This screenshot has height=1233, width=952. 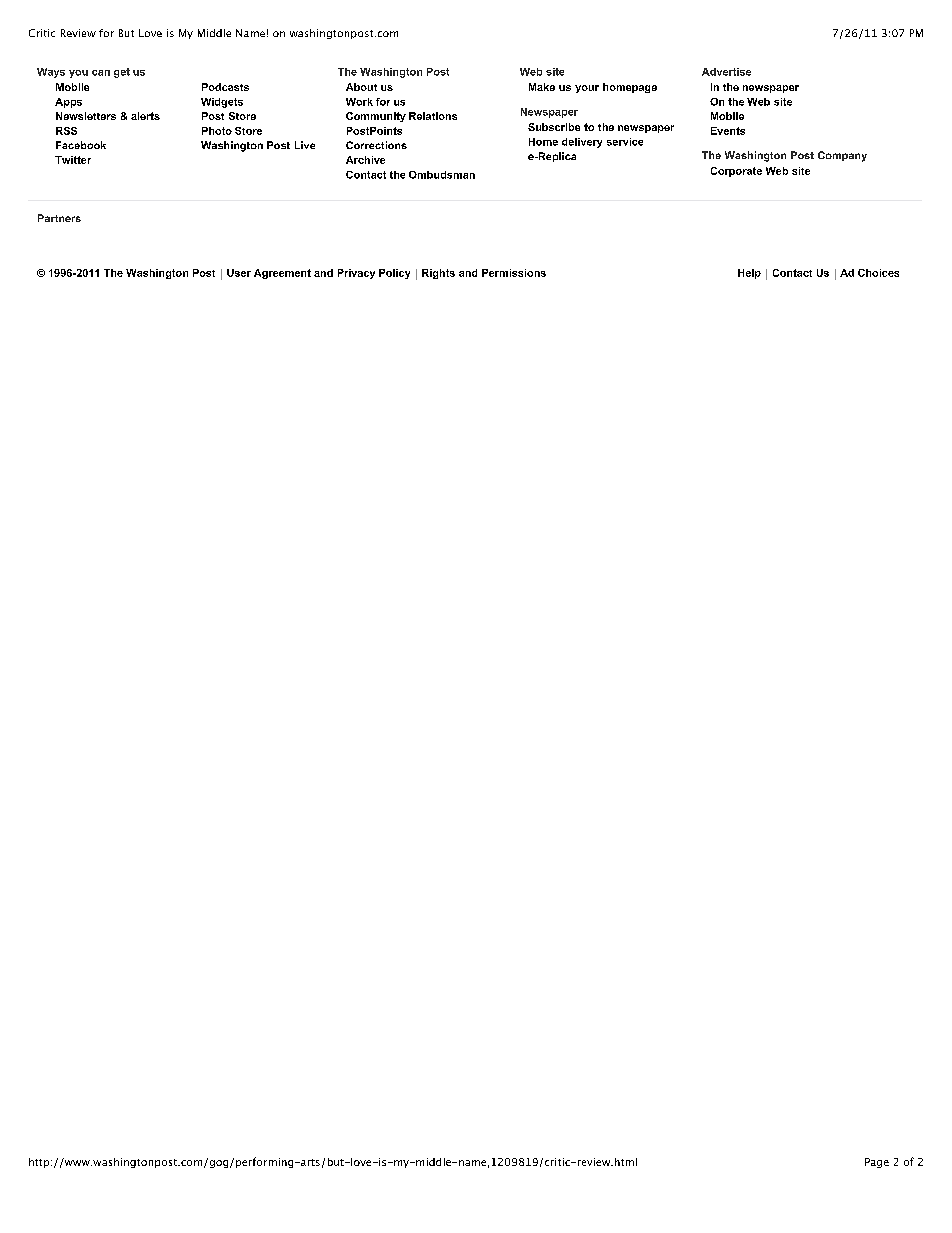 I want to click on Events, so click(x=728, y=131).
